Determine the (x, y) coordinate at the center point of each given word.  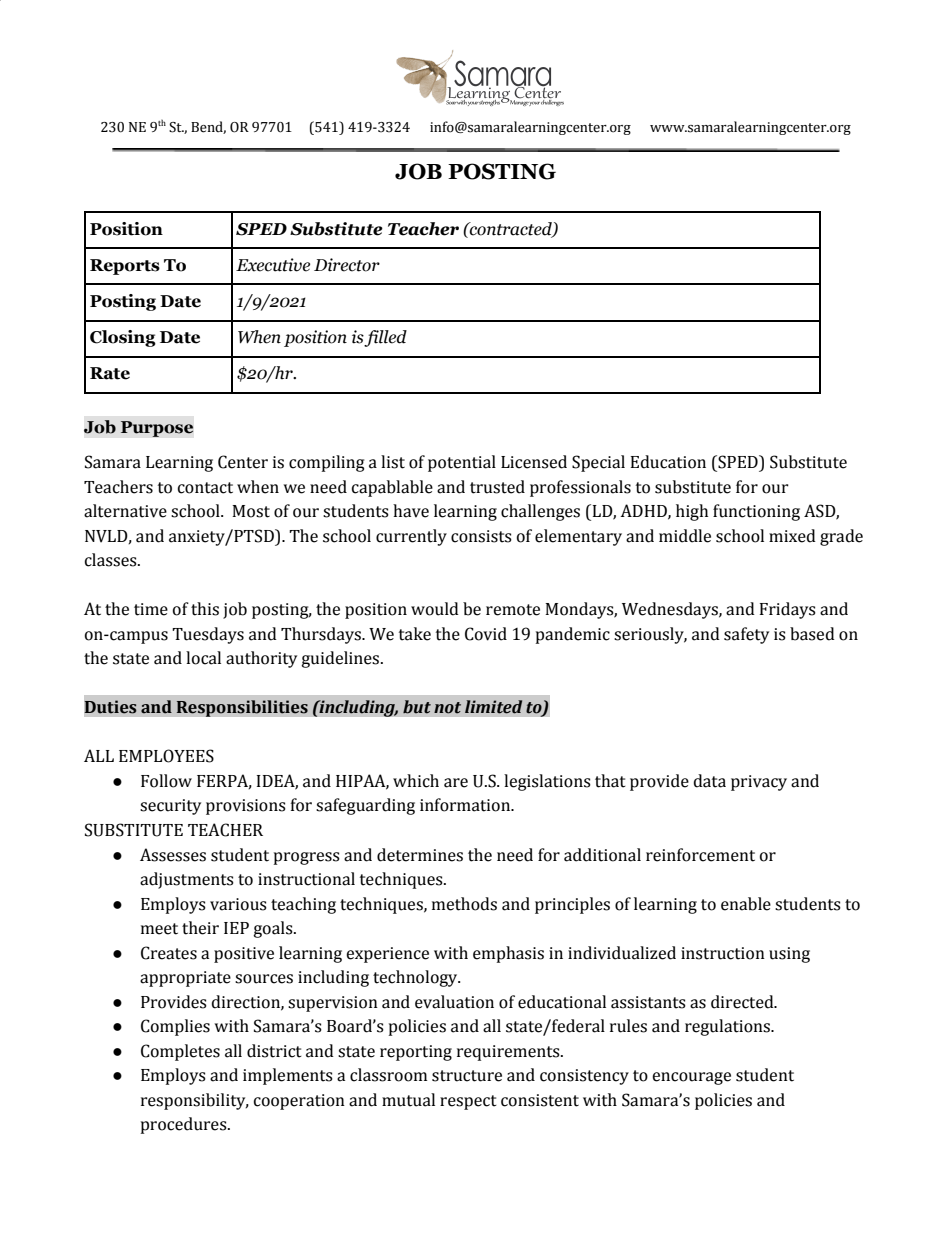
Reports (125, 267)
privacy (759, 783)
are (456, 783)
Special (598, 463)
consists (481, 536)
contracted (511, 229)
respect (468, 1102)
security (170, 807)
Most (251, 511)
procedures (185, 1125)
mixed (792, 536)
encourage (691, 1078)
